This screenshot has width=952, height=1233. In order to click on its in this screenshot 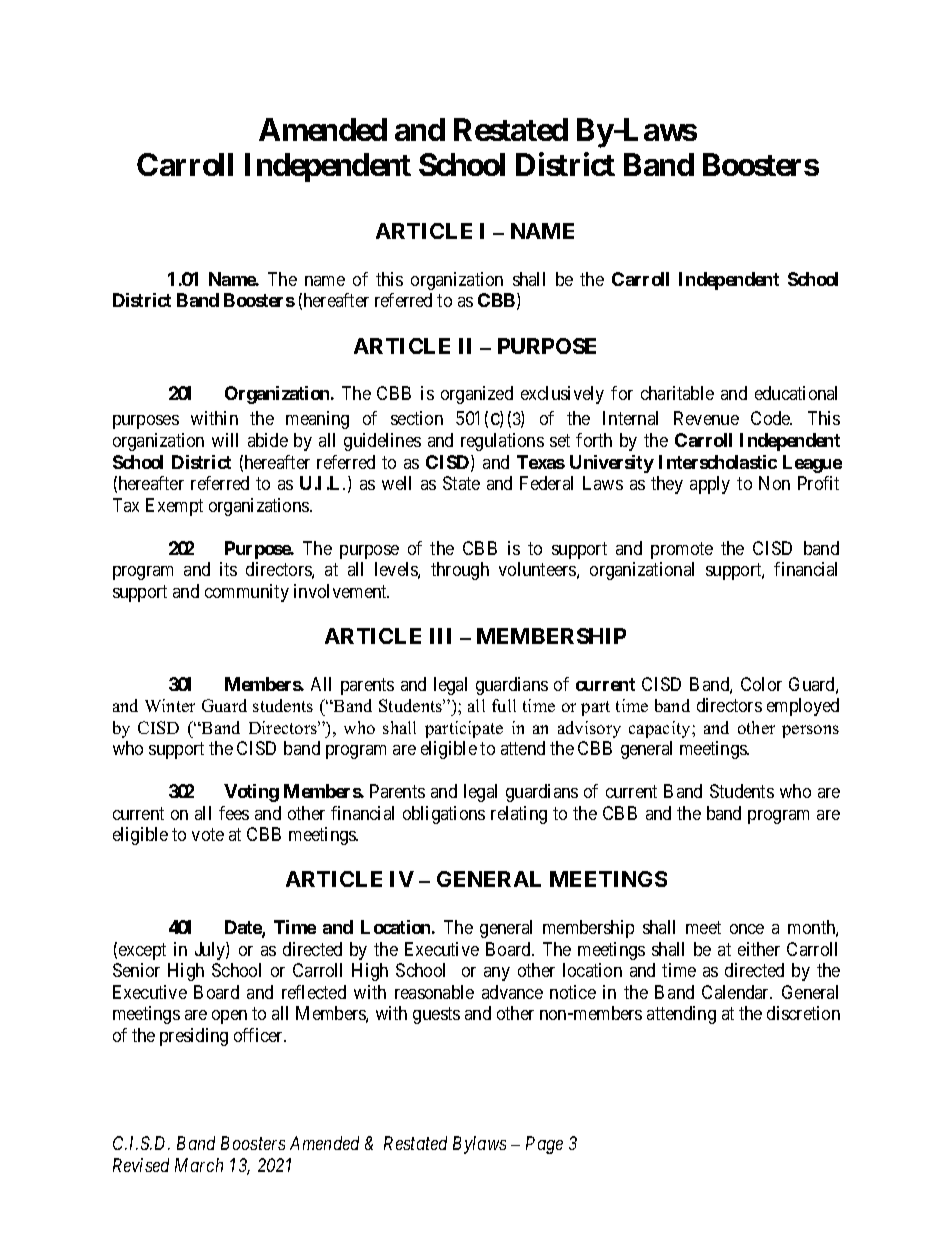, I will do `click(228, 569)`.
